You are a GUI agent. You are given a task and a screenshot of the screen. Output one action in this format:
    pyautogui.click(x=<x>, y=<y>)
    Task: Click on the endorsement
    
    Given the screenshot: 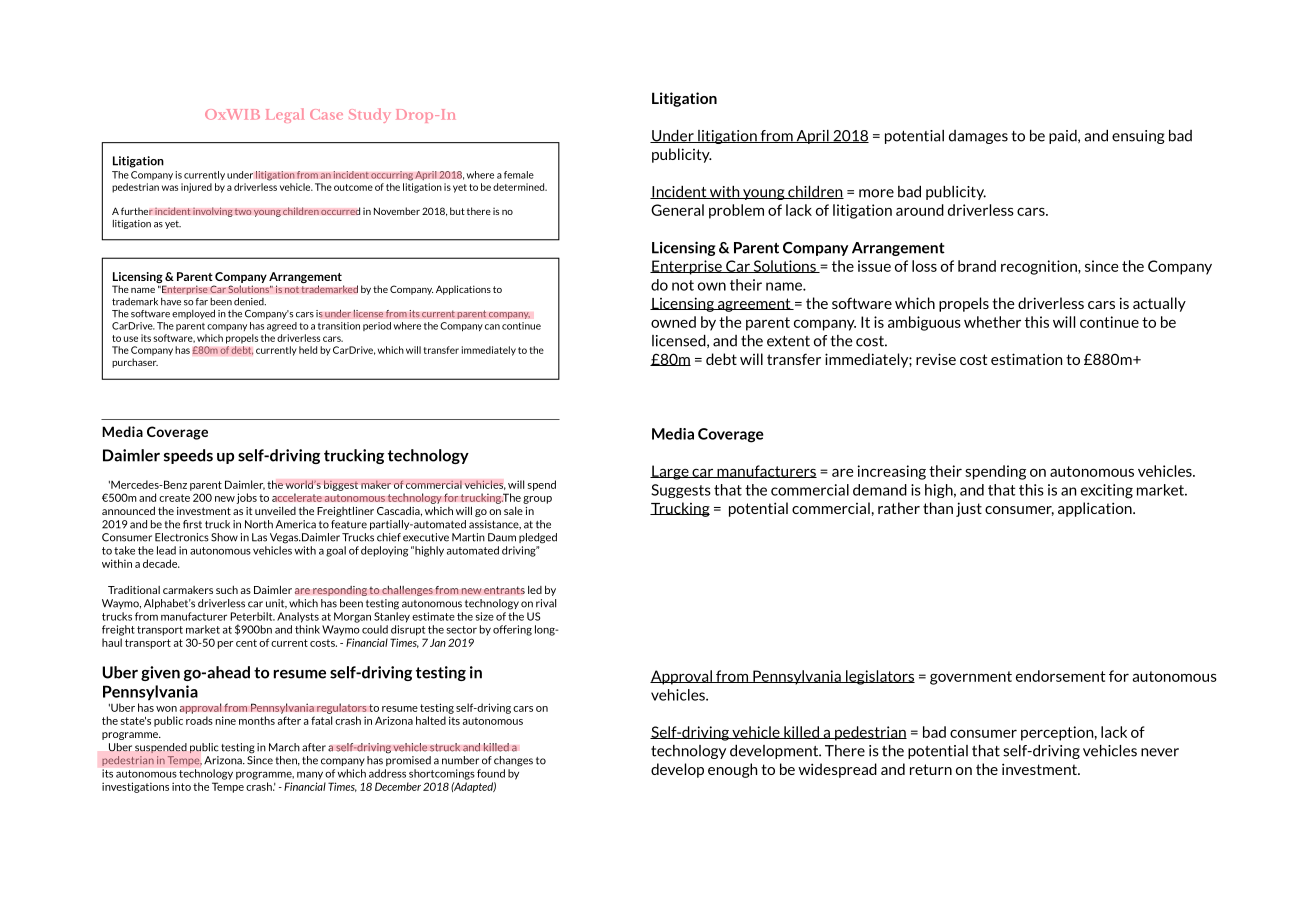 What is the action you would take?
    pyautogui.click(x=1061, y=676)
